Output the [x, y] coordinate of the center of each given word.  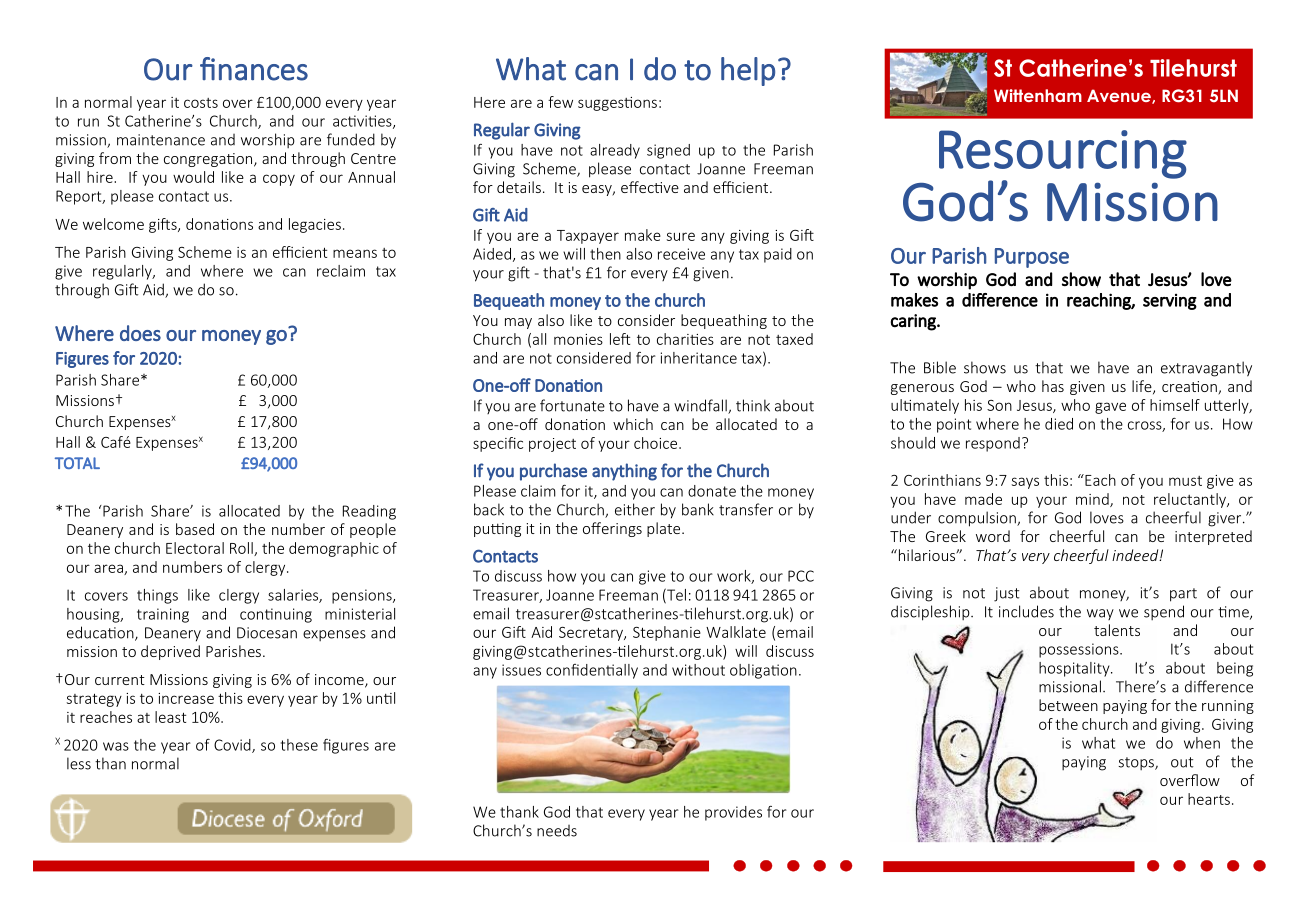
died [1059, 424]
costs [201, 103]
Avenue [1120, 96]
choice [657, 443]
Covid [233, 746]
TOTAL [77, 463]
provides [733, 813]
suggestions [617, 104]
